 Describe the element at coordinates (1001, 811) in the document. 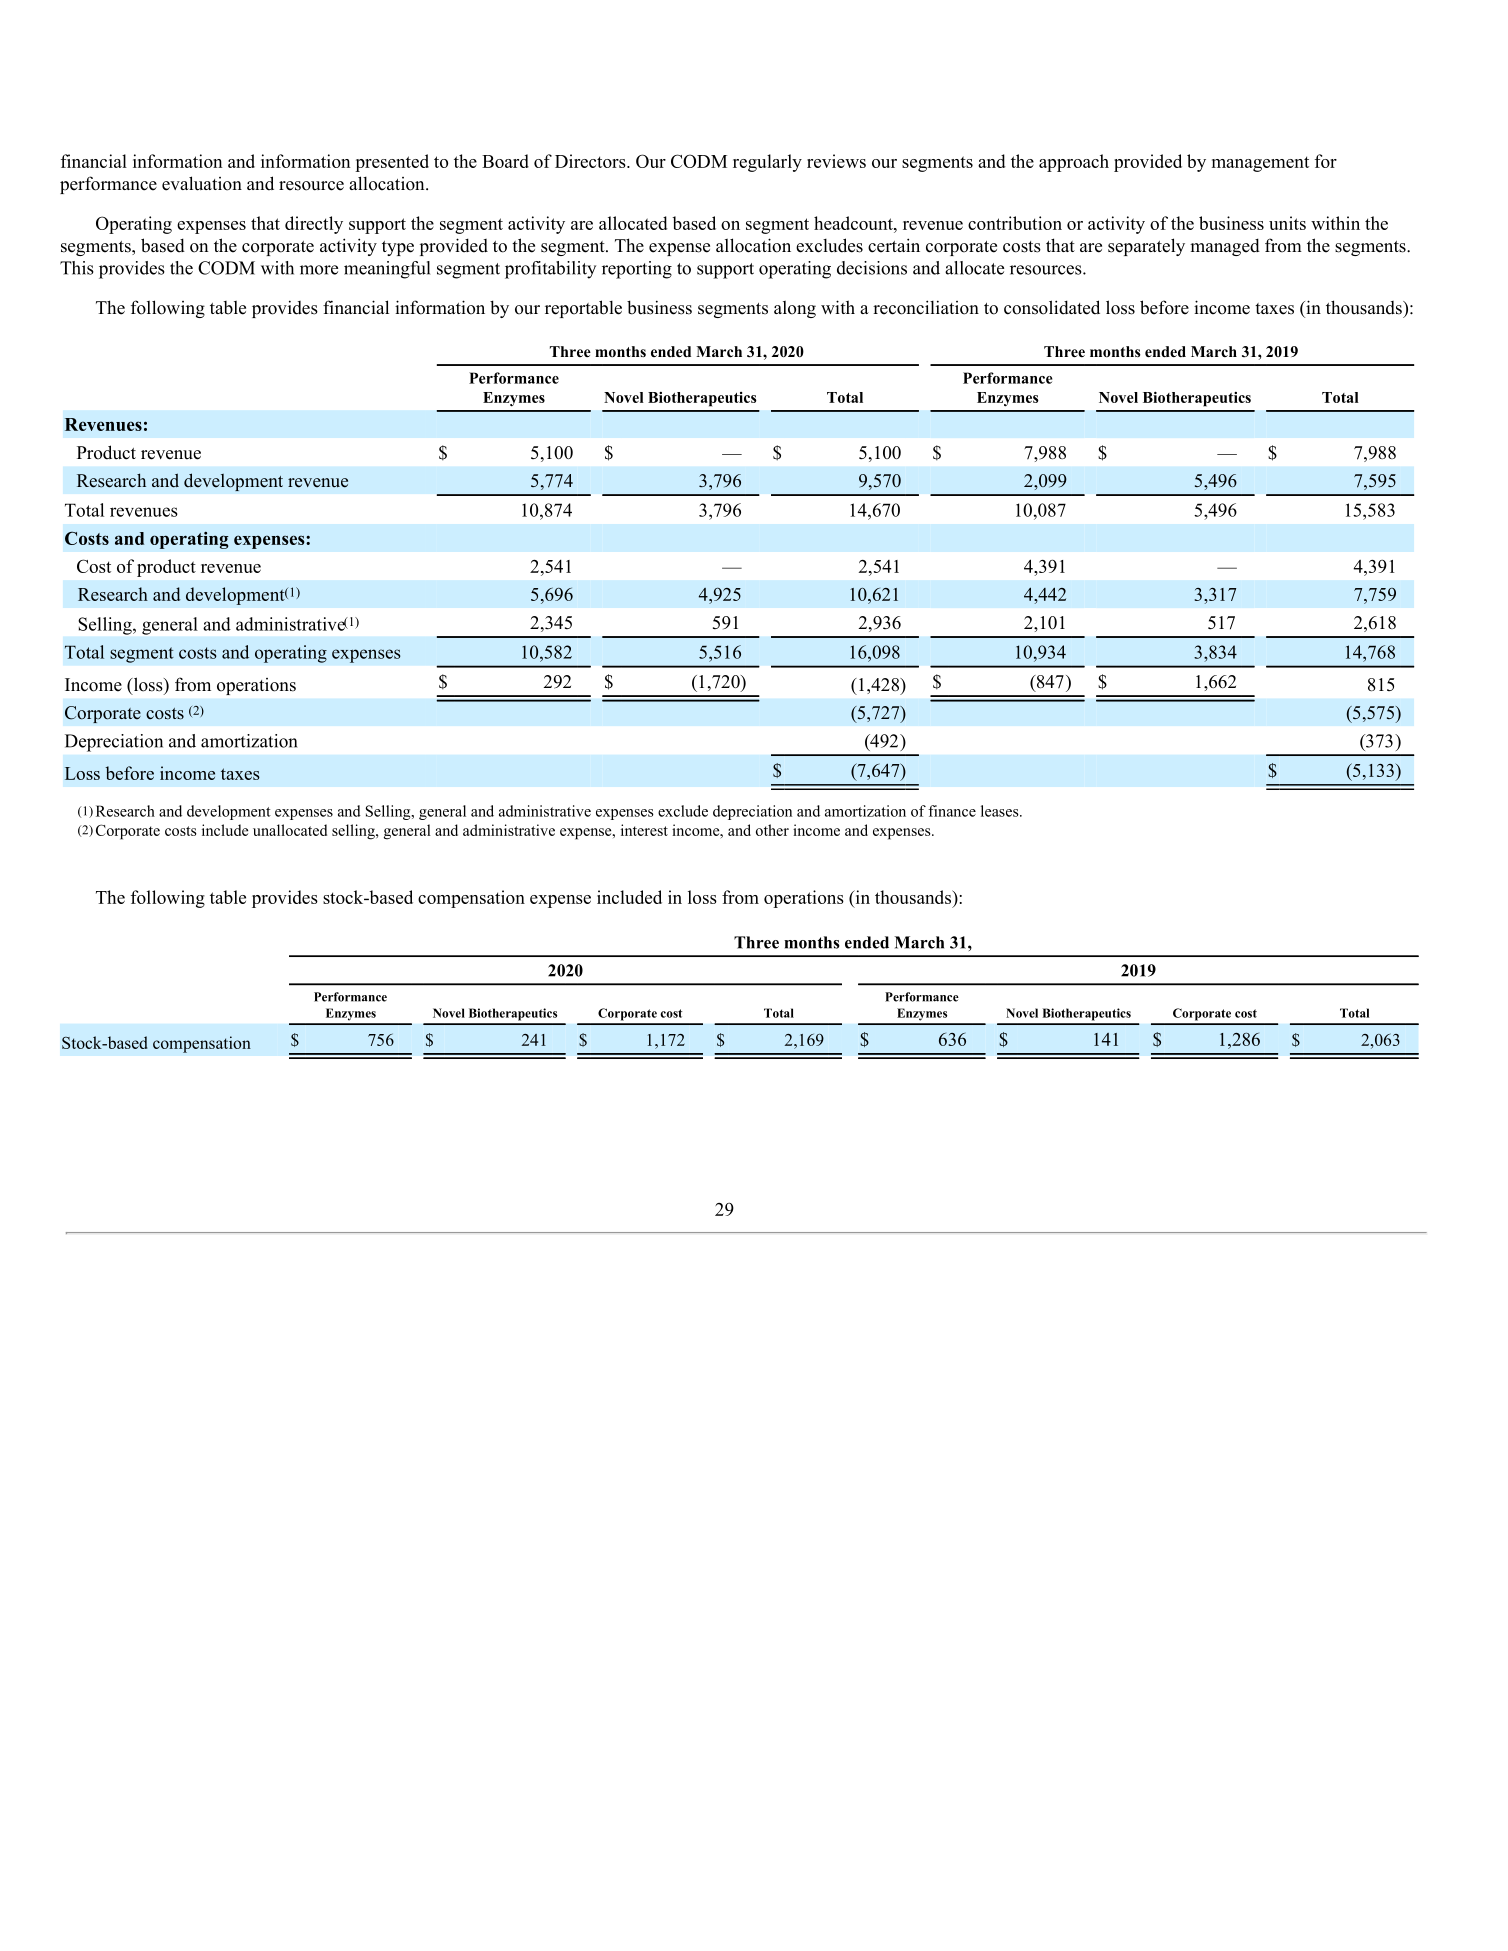

I see `leases` at that location.
